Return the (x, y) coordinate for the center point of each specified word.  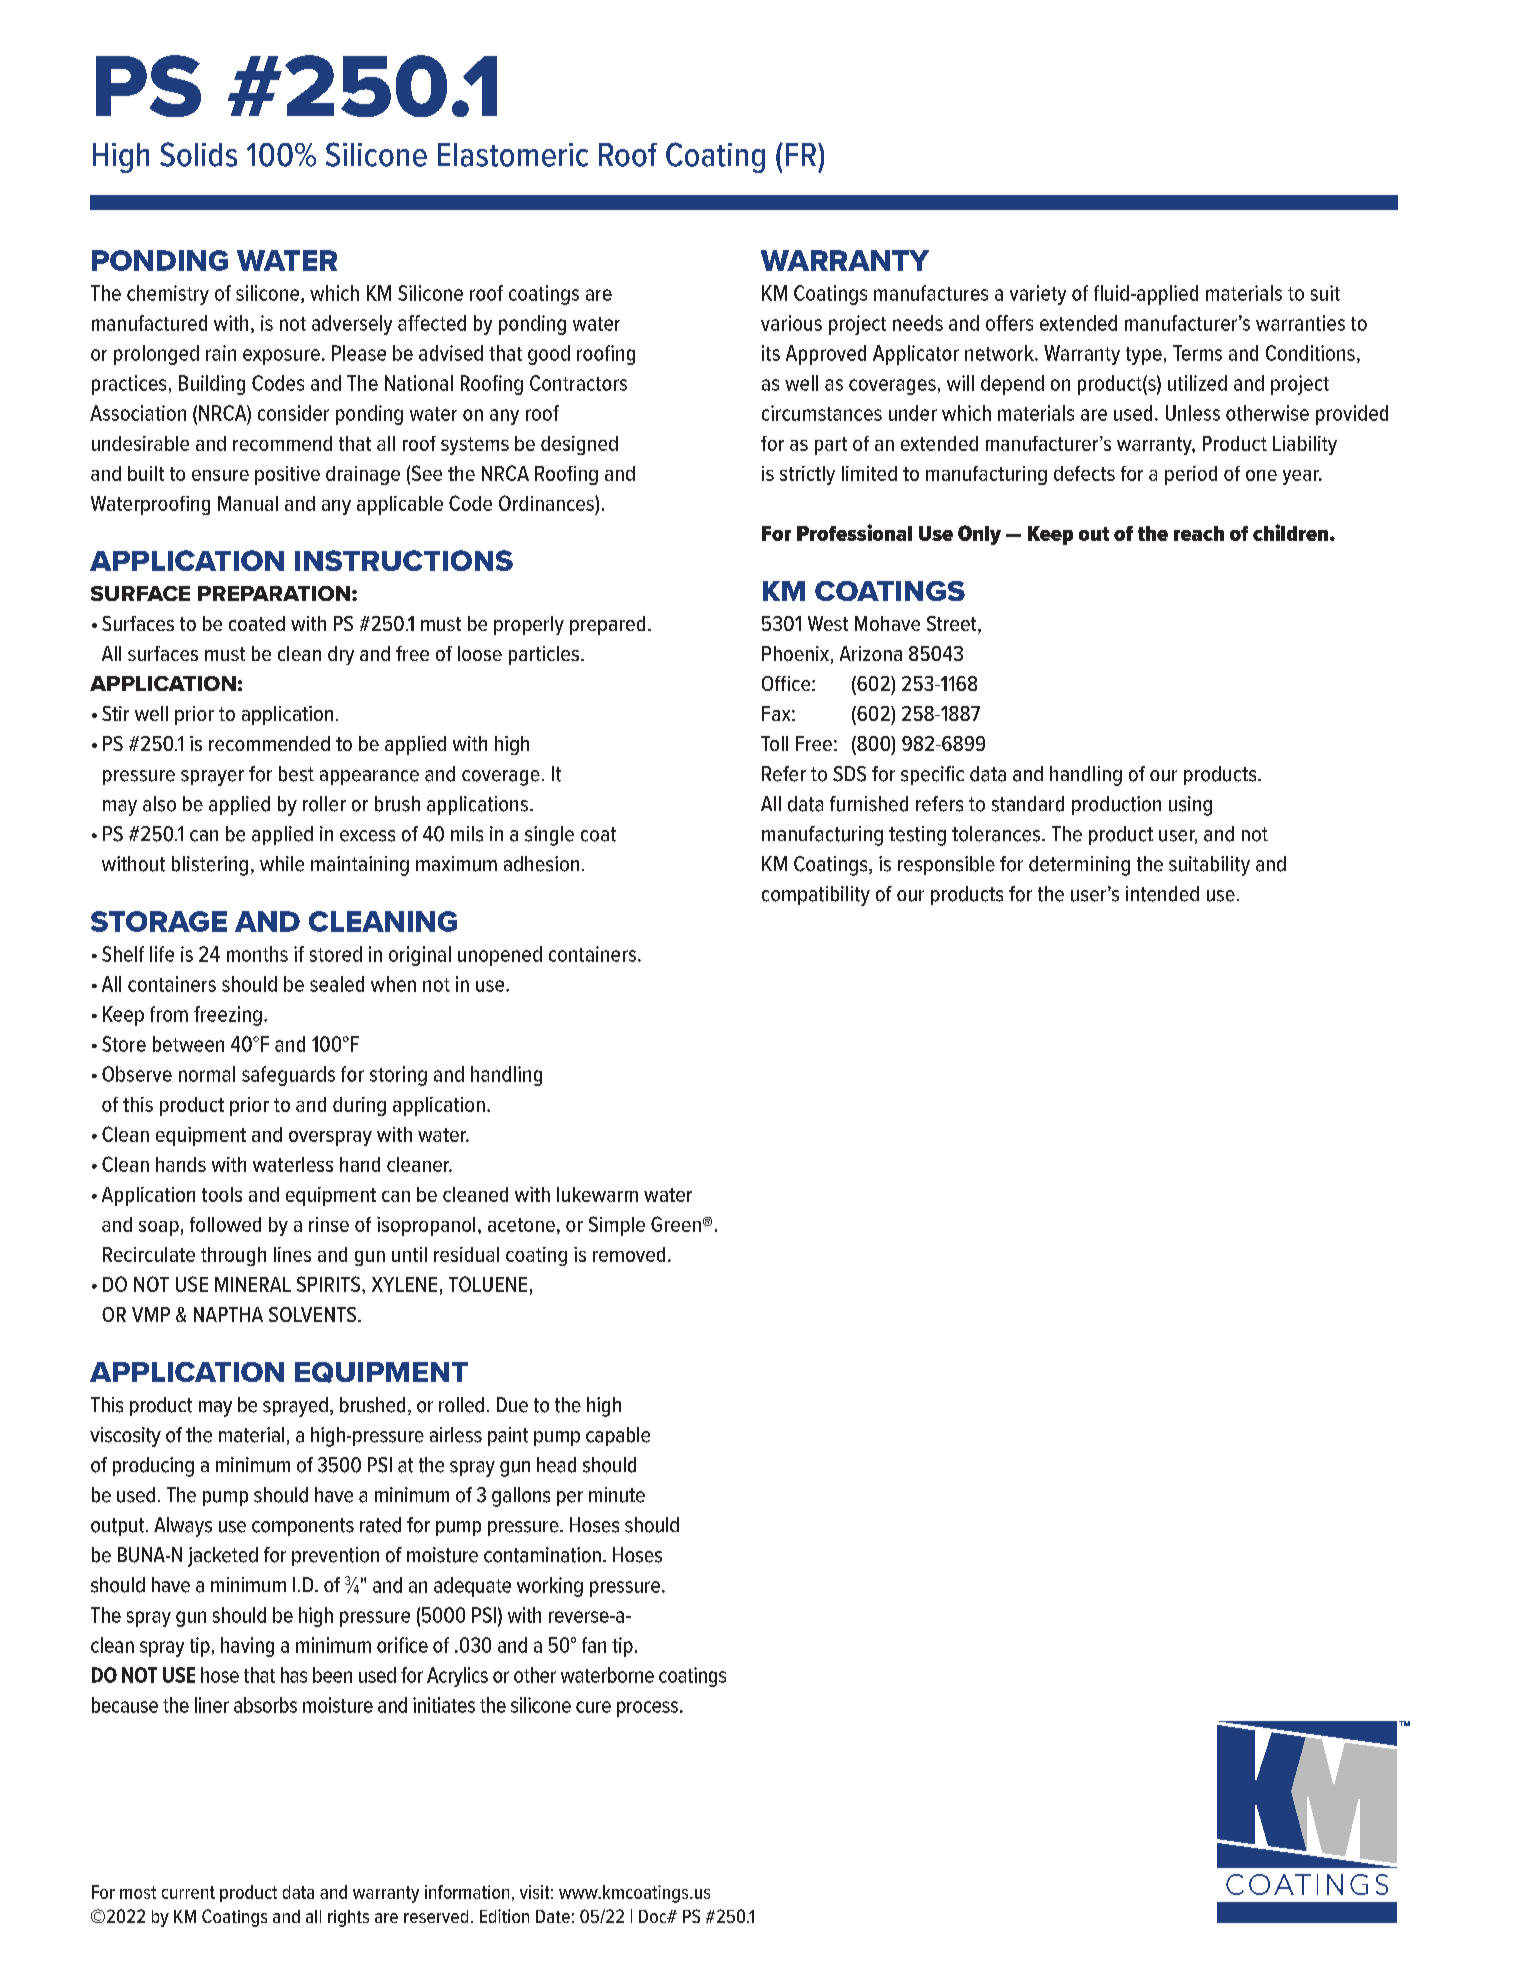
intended (1162, 894)
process (649, 1709)
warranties (1300, 323)
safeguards (288, 1076)
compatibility (816, 896)
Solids (198, 154)
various (791, 323)
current (188, 1892)
